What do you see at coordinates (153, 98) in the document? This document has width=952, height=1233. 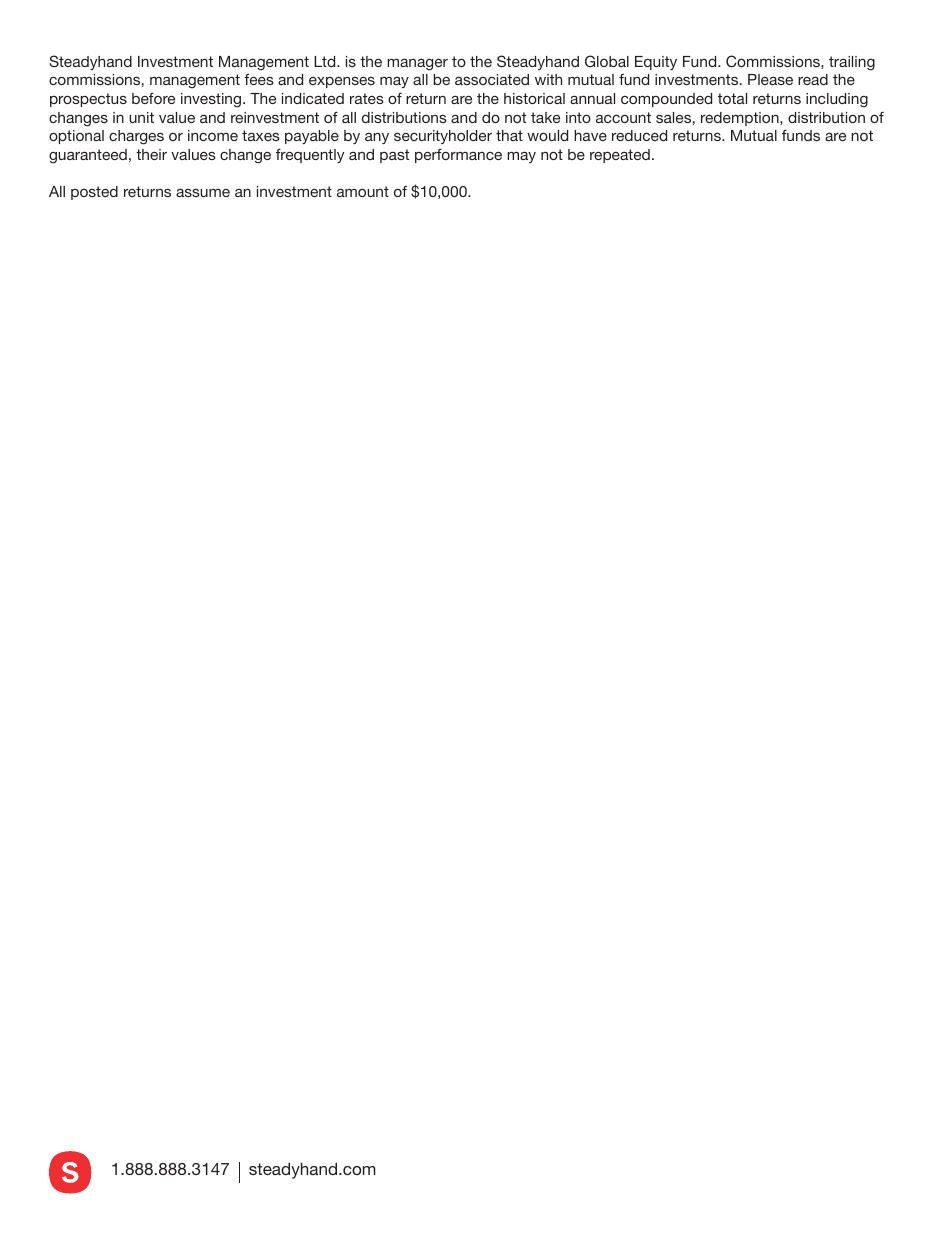 I see `before` at bounding box center [153, 98].
